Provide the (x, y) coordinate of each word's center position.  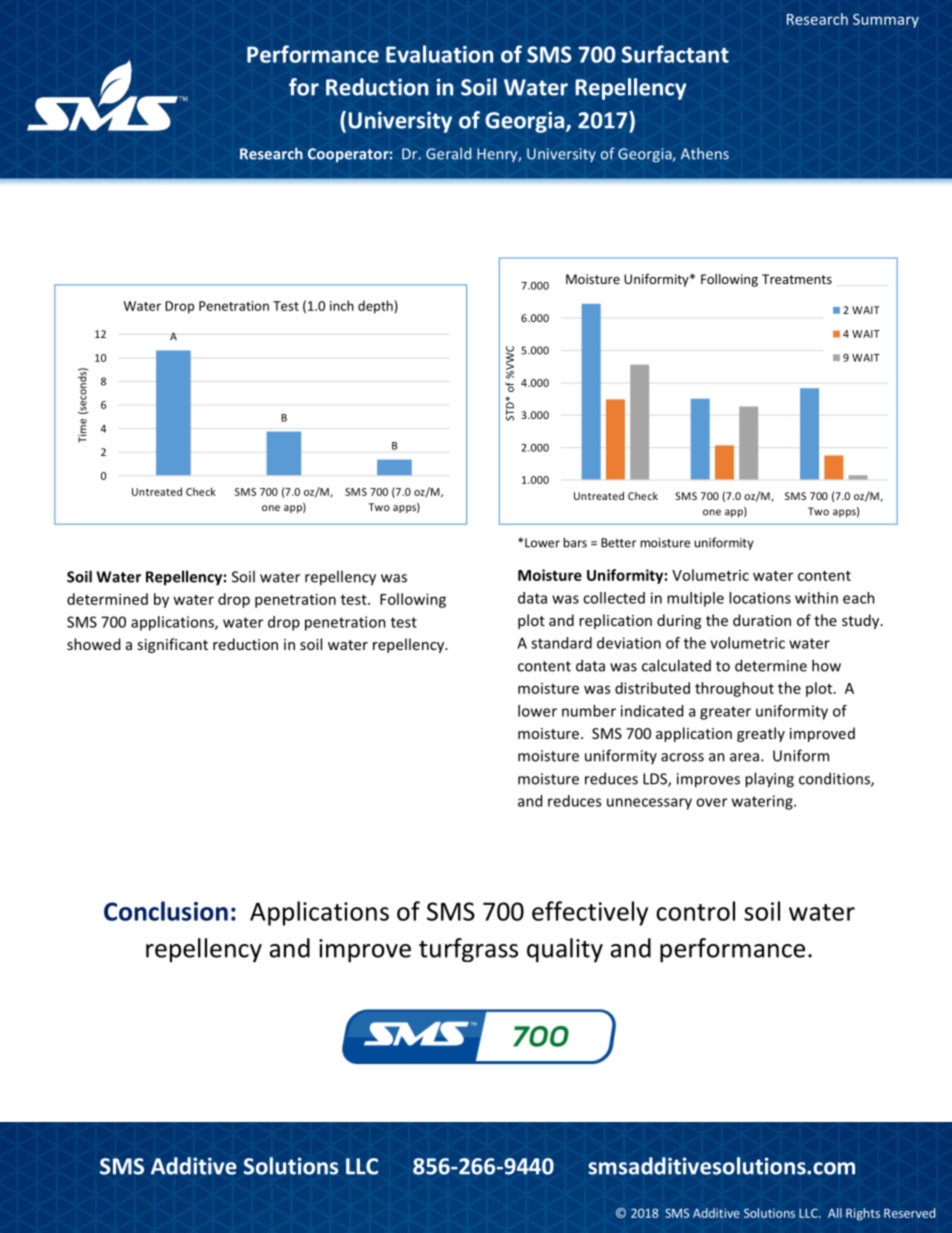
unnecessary (649, 804)
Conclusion (166, 911)
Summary (886, 21)
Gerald (448, 153)
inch (342, 305)
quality (565, 950)
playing (769, 780)
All (835, 1213)
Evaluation (439, 54)
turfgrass (468, 950)
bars (575, 542)
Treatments (797, 279)
